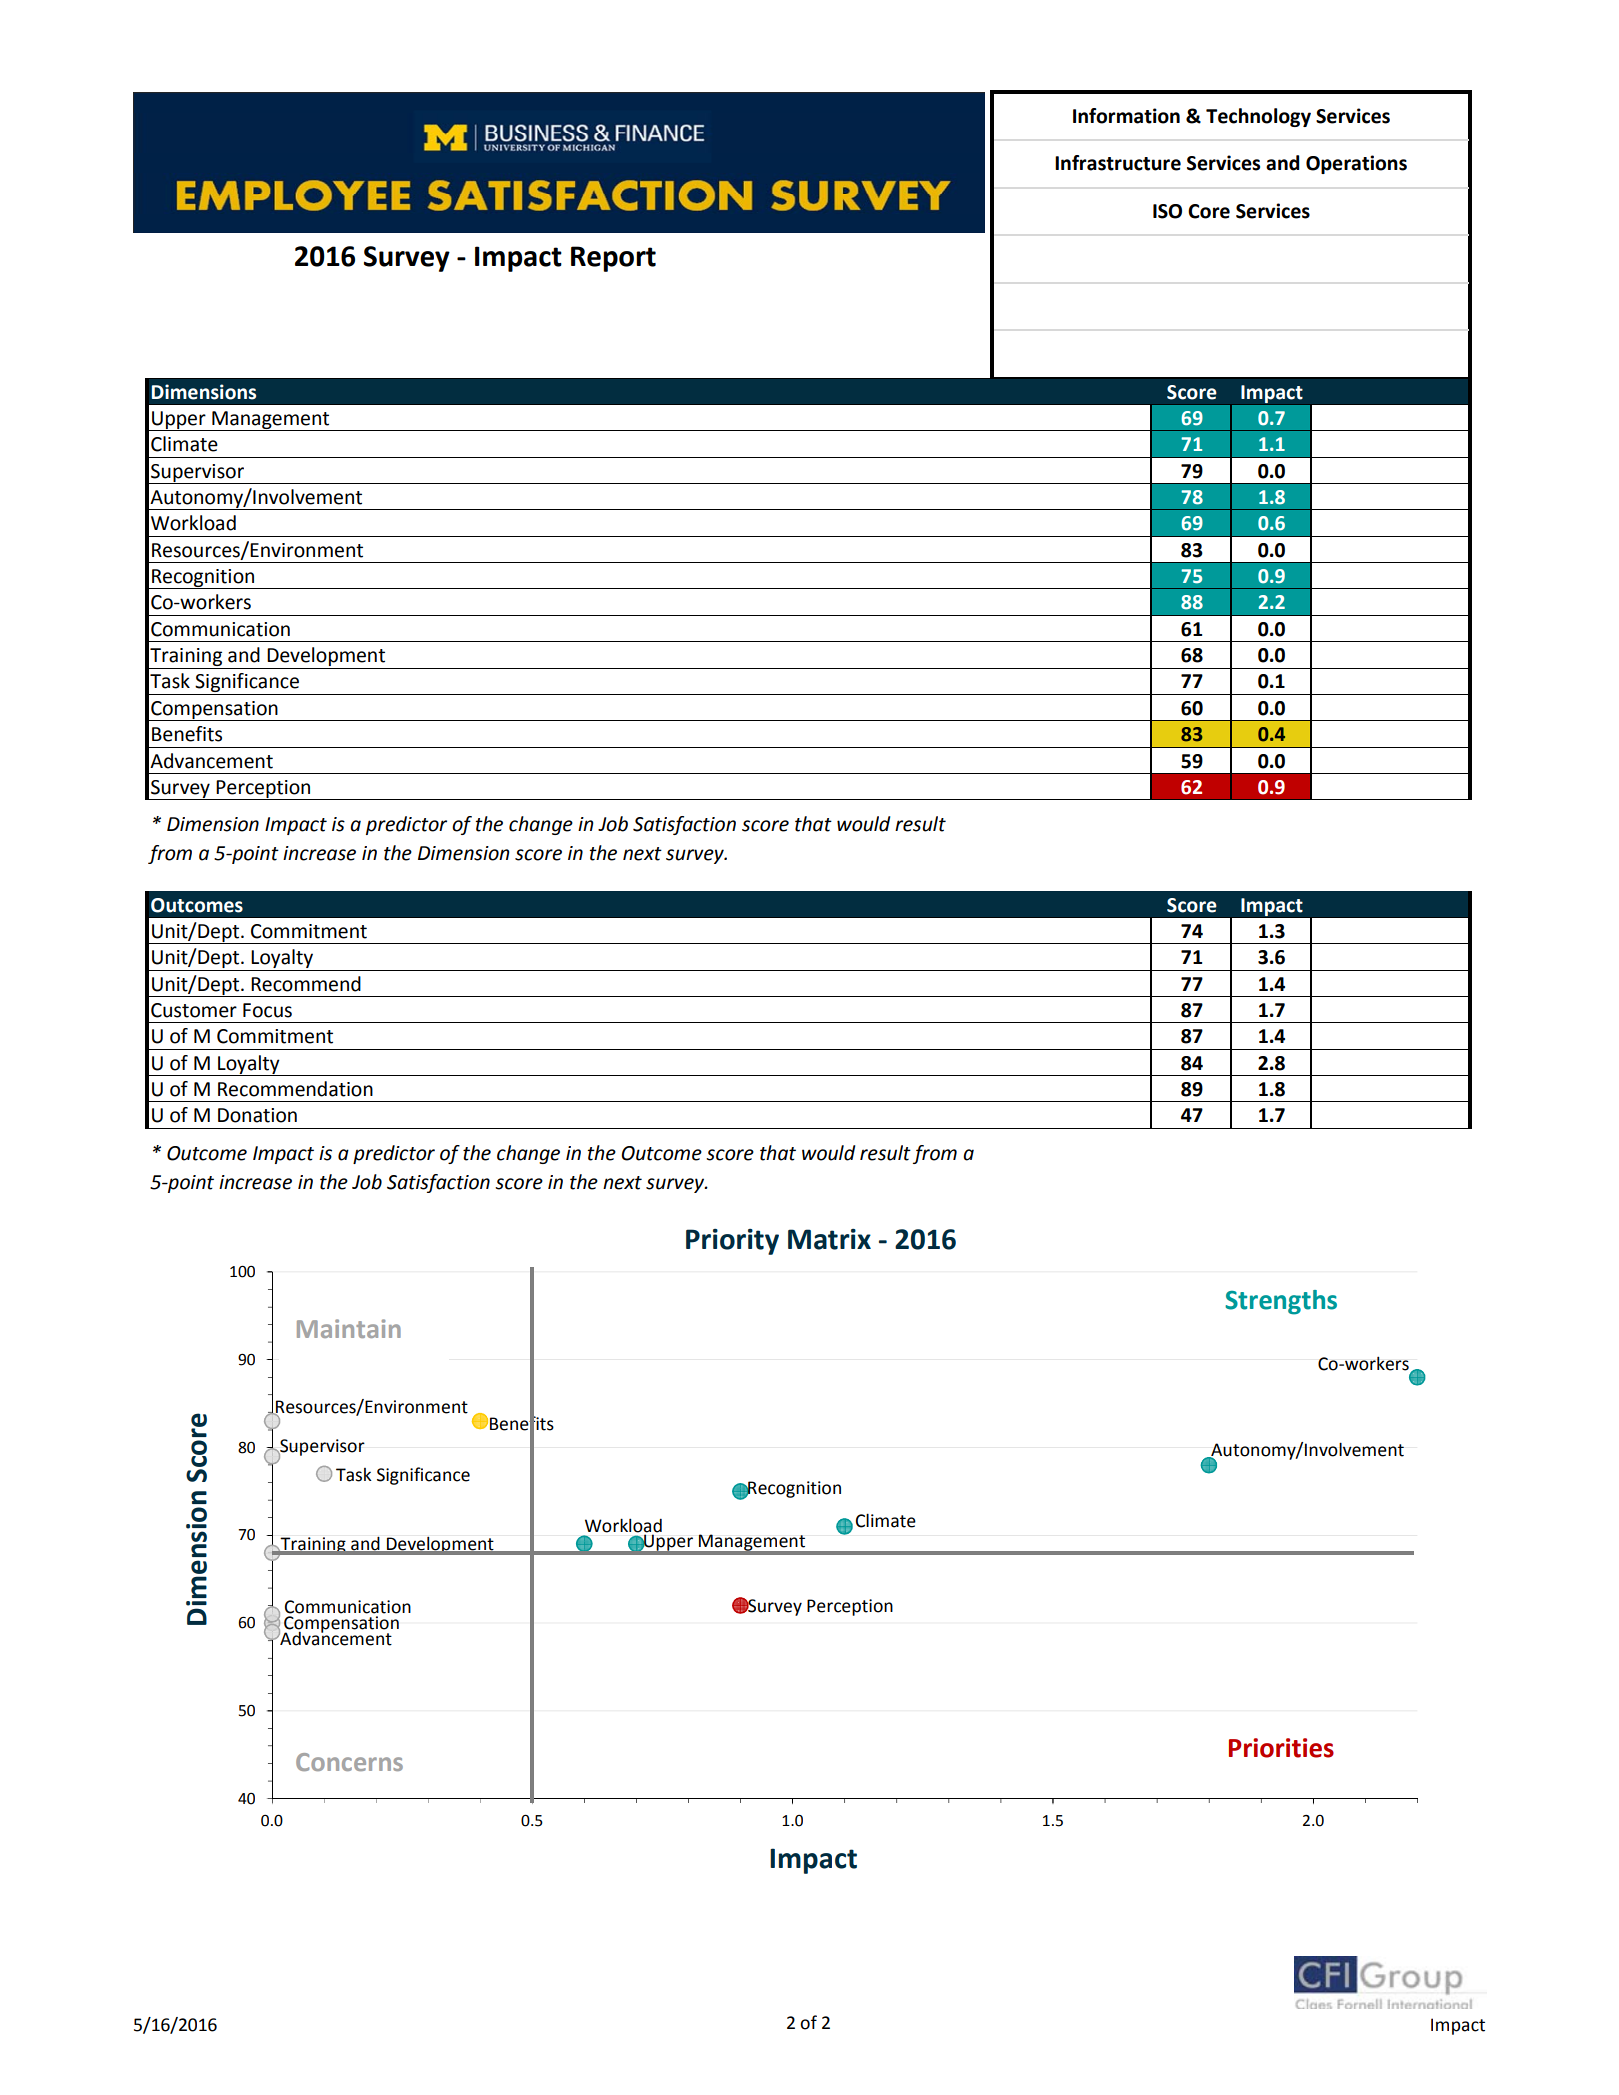 This screenshot has width=1619, height=2095. What do you see at coordinates (194, 1010) in the screenshot?
I see `Customer` at bounding box center [194, 1010].
